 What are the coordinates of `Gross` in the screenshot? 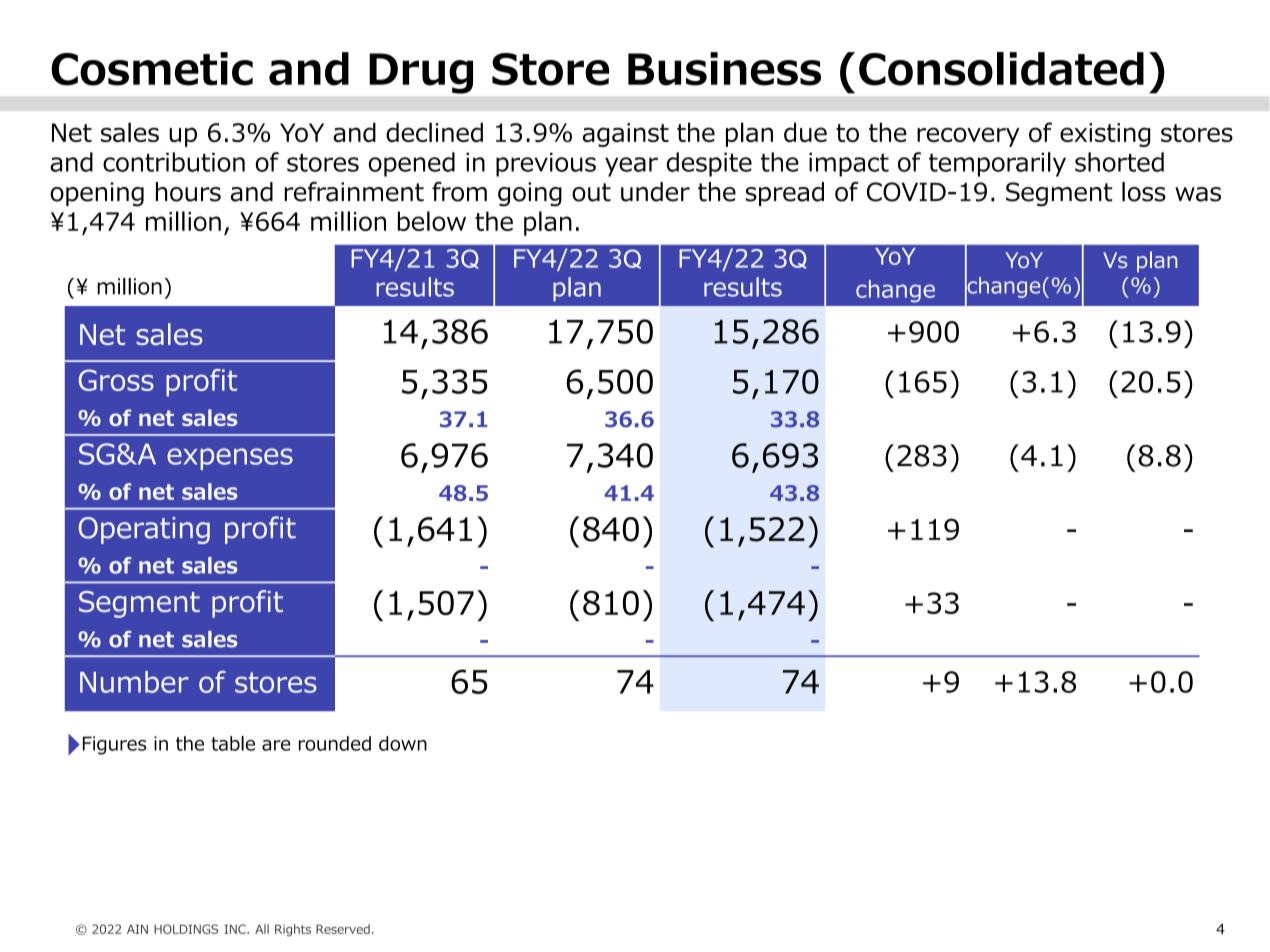 It's located at (116, 380).
